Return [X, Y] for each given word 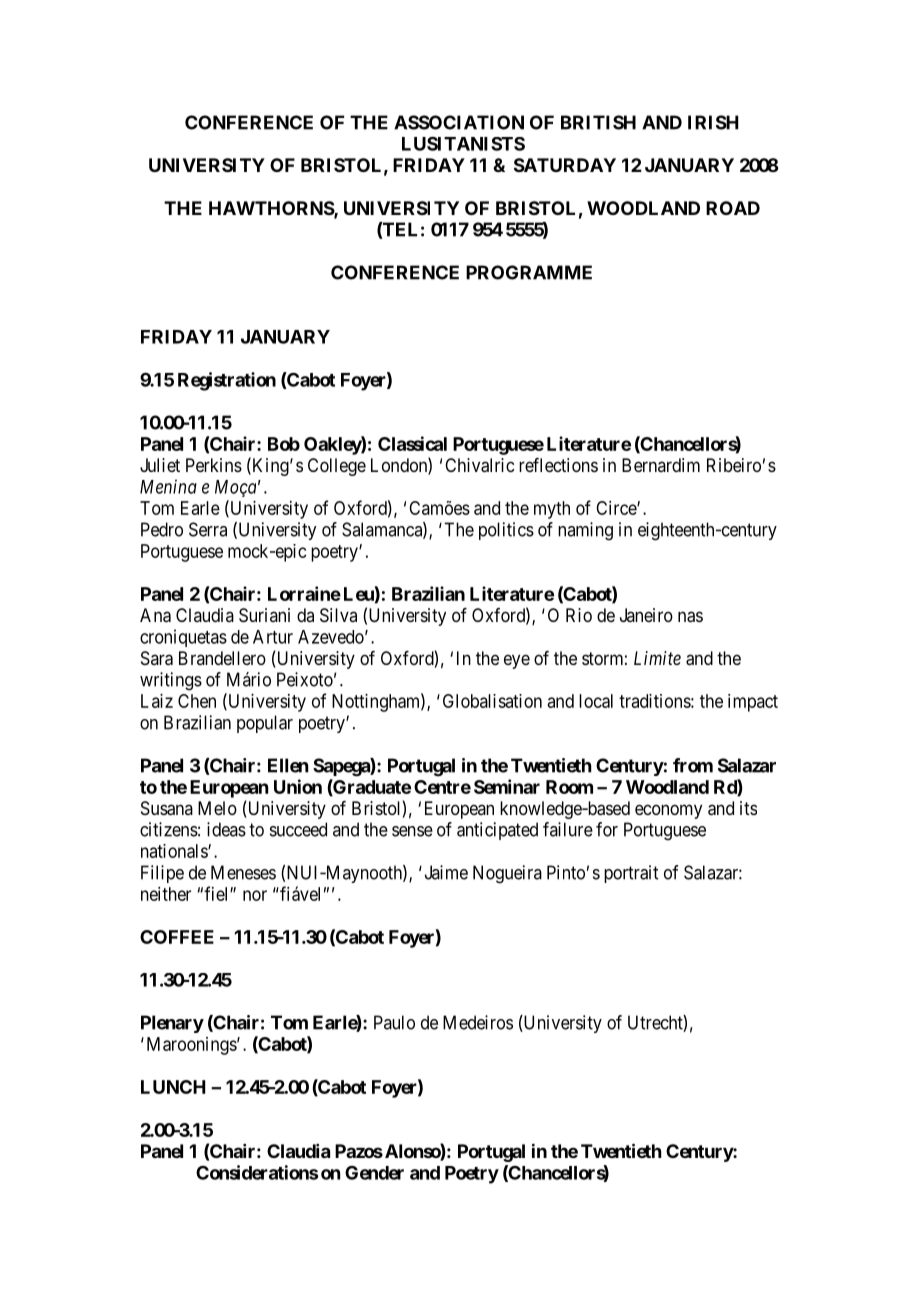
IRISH [713, 122]
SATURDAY [565, 165]
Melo [217, 808]
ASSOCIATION [459, 122]
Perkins [214, 465]
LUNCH [173, 1087]
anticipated [497, 831]
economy [668, 811]
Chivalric [479, 465]
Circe [617, 508]
